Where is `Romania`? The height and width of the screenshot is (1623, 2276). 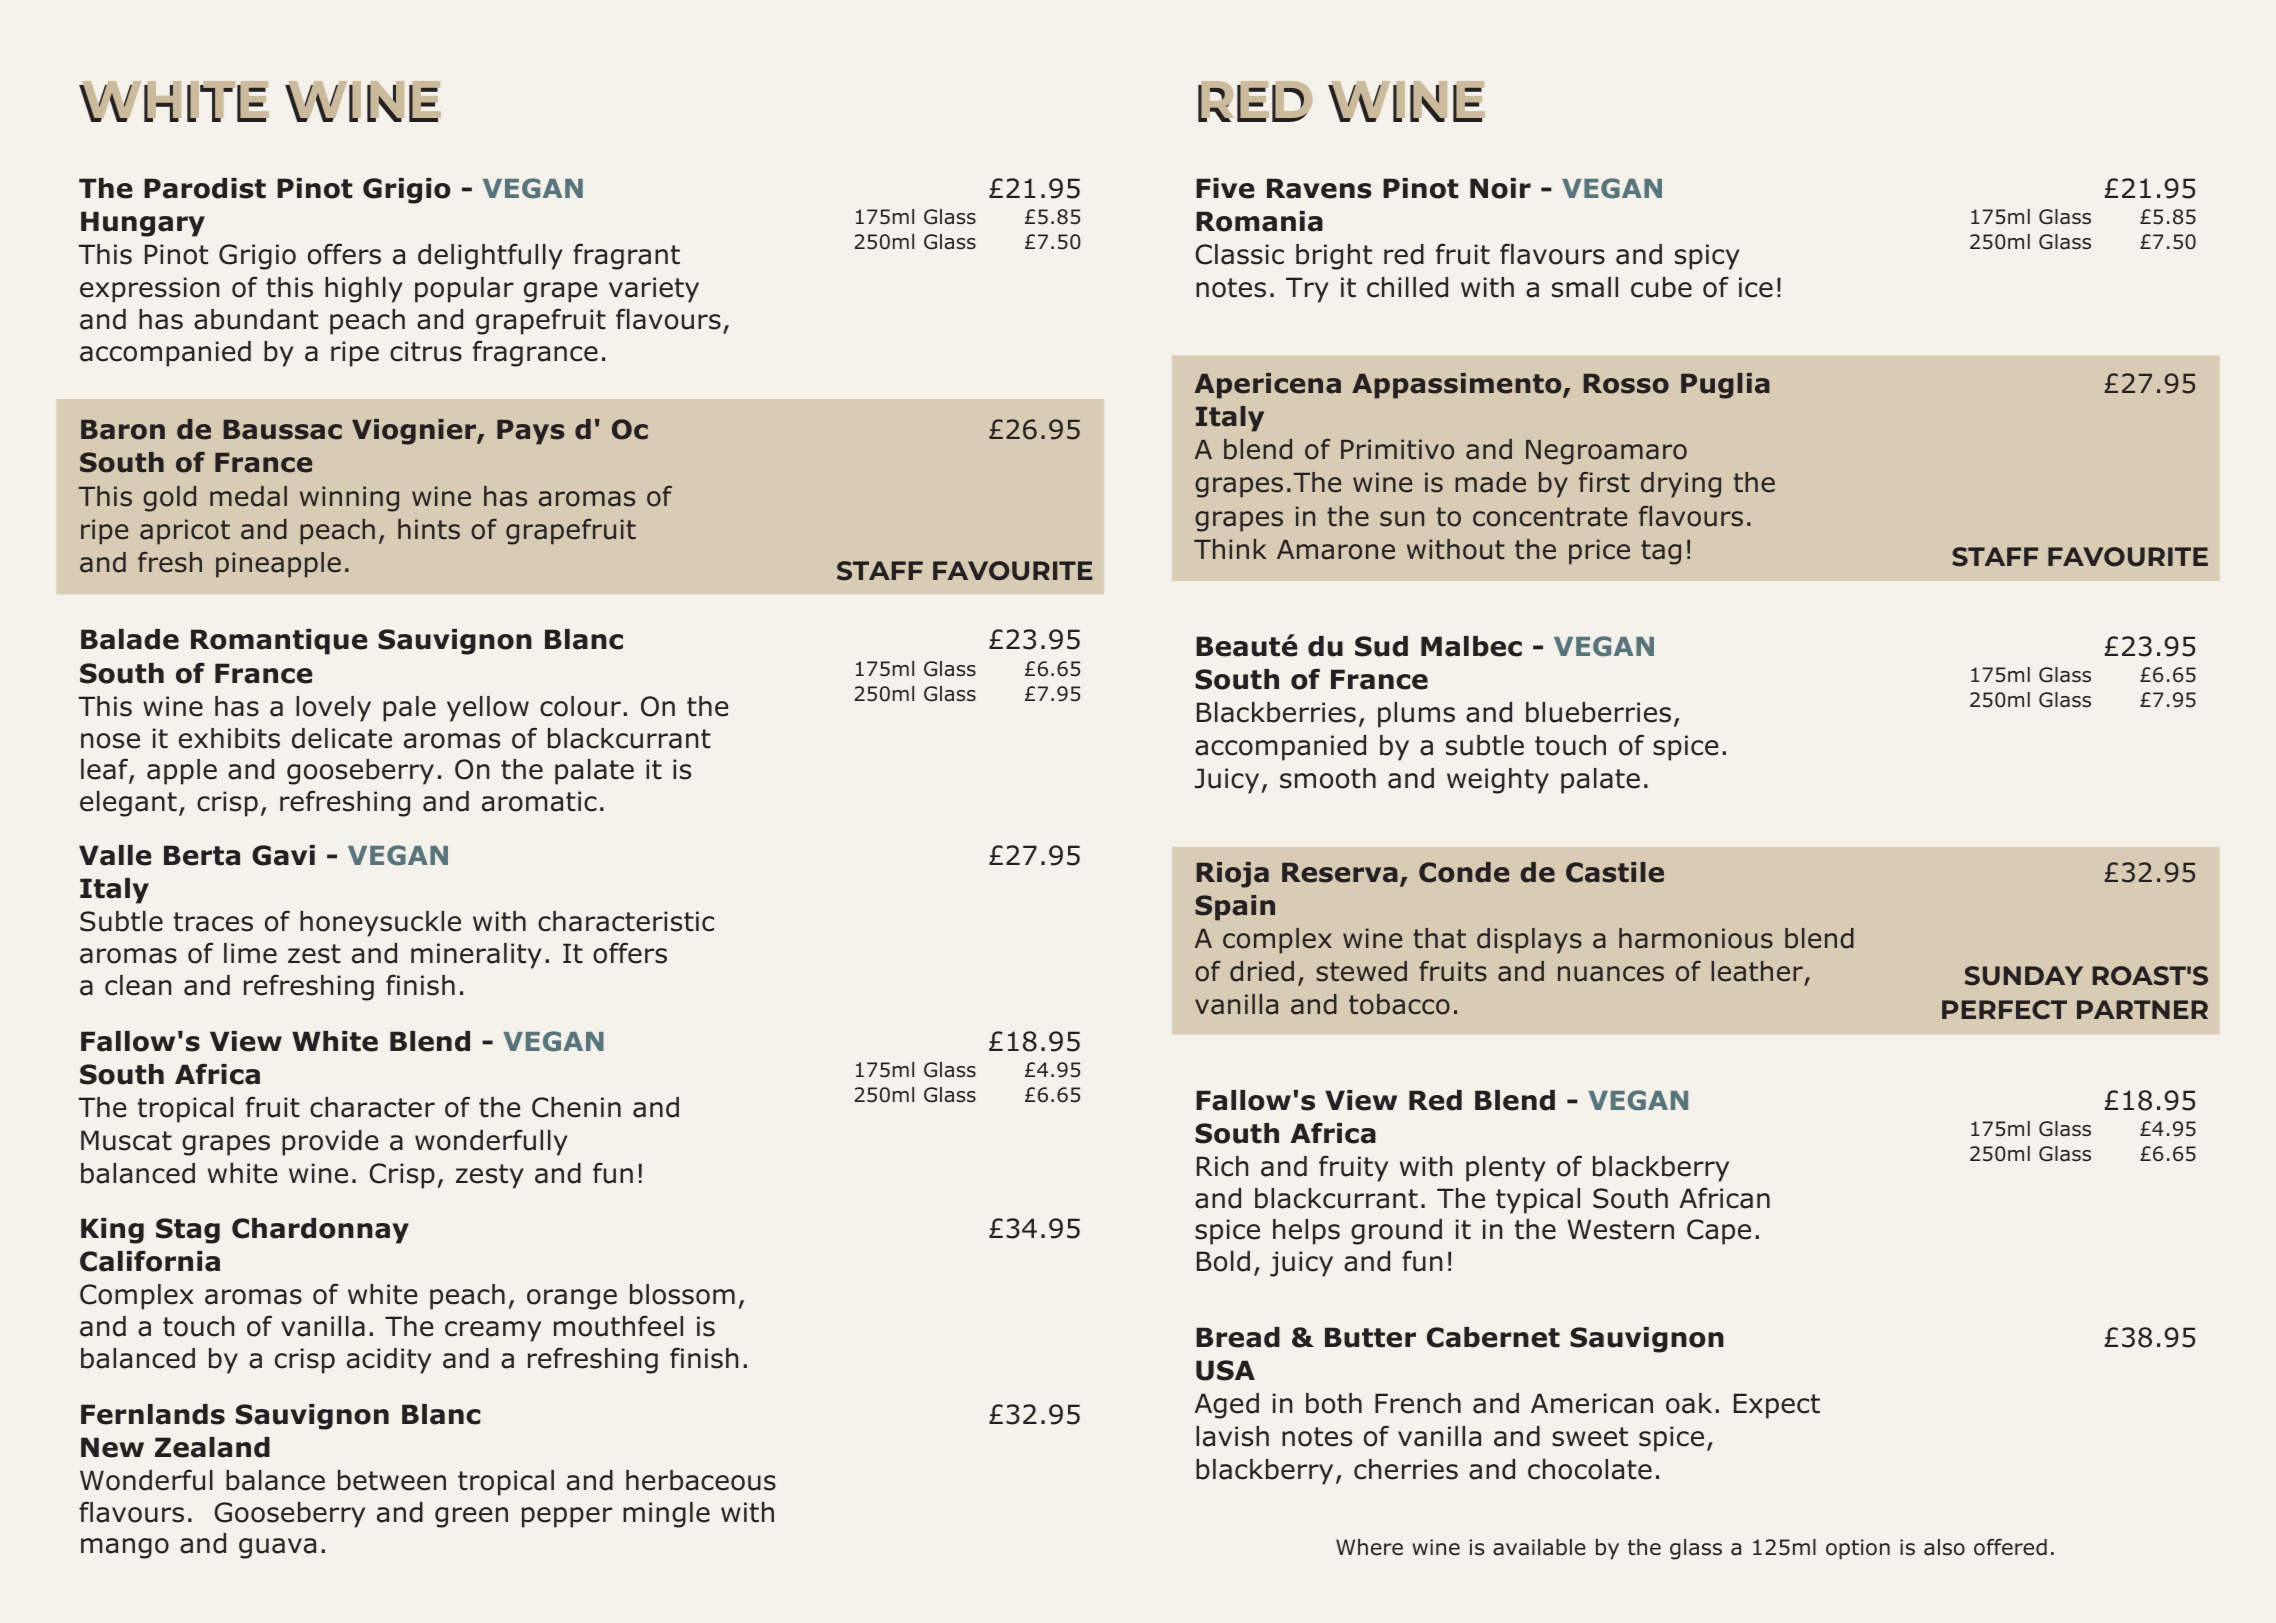
Romania is located at coordinates (1259, 221).
